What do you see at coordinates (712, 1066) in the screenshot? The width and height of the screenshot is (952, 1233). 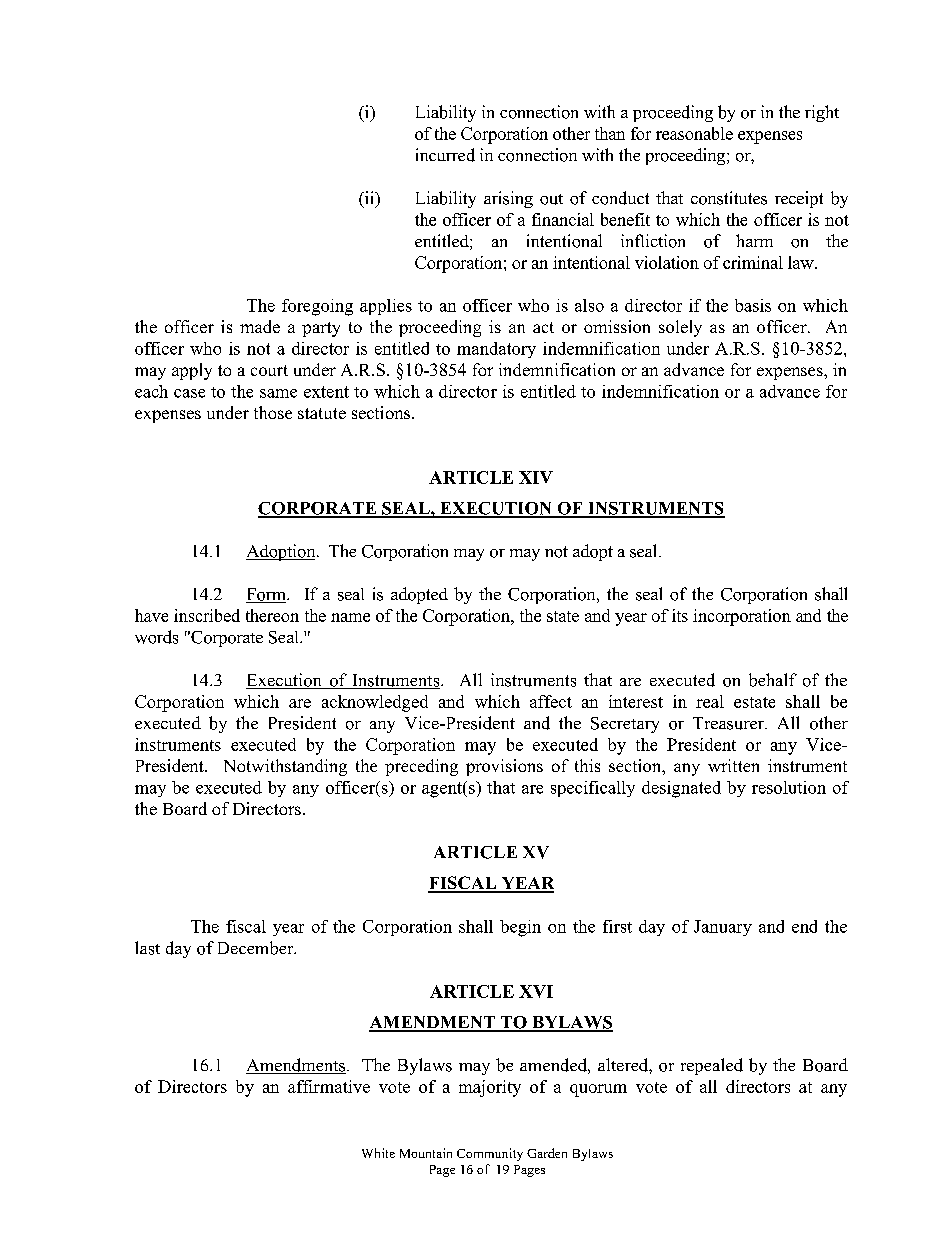 I see `repealed` at bounding box center [712, 1066].
